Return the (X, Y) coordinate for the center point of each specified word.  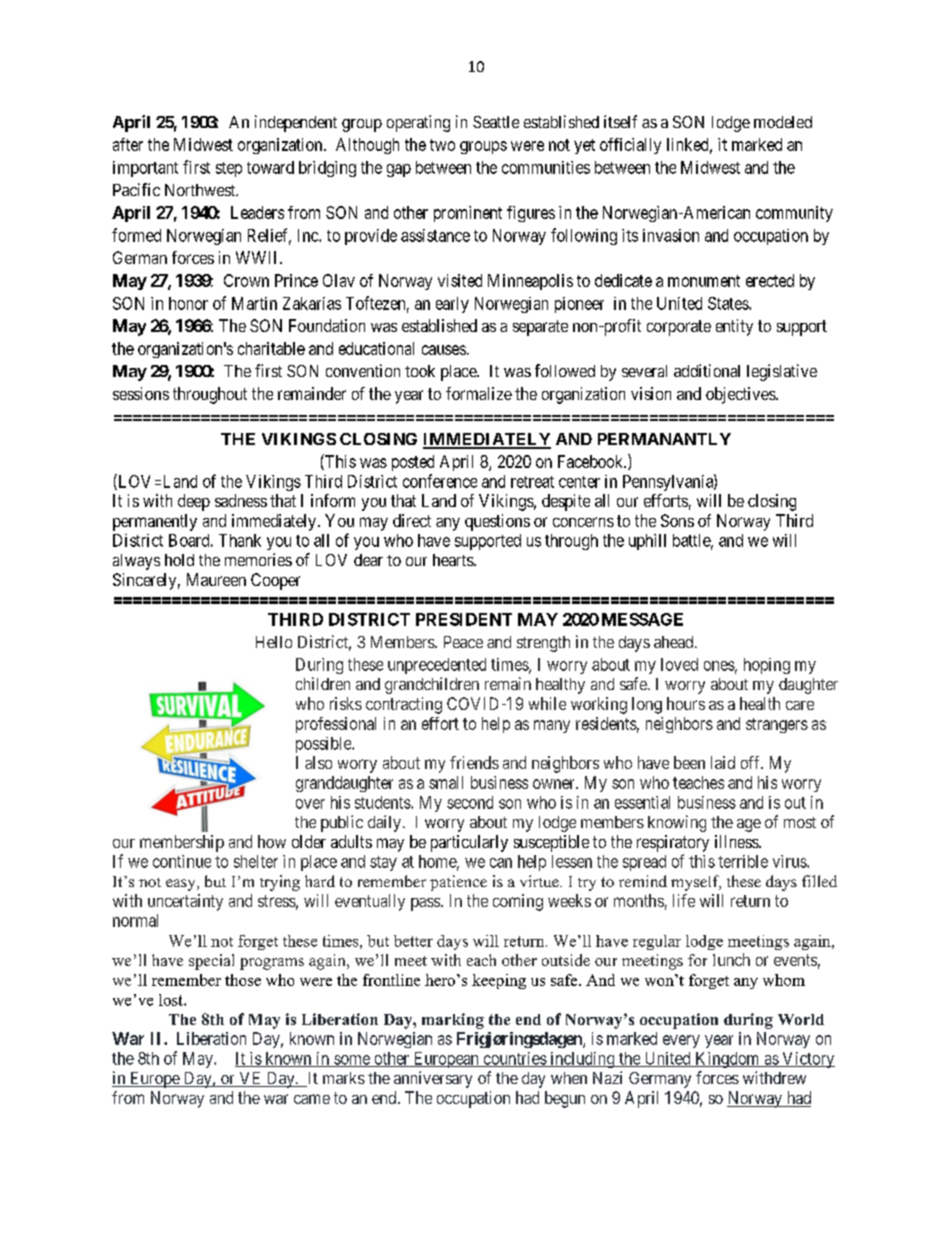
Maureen (216, 579)
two (442, 145)
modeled (783, 122)
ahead (675, 642)
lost (172, 1000)
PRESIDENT (464, 619)
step (229, 169)
